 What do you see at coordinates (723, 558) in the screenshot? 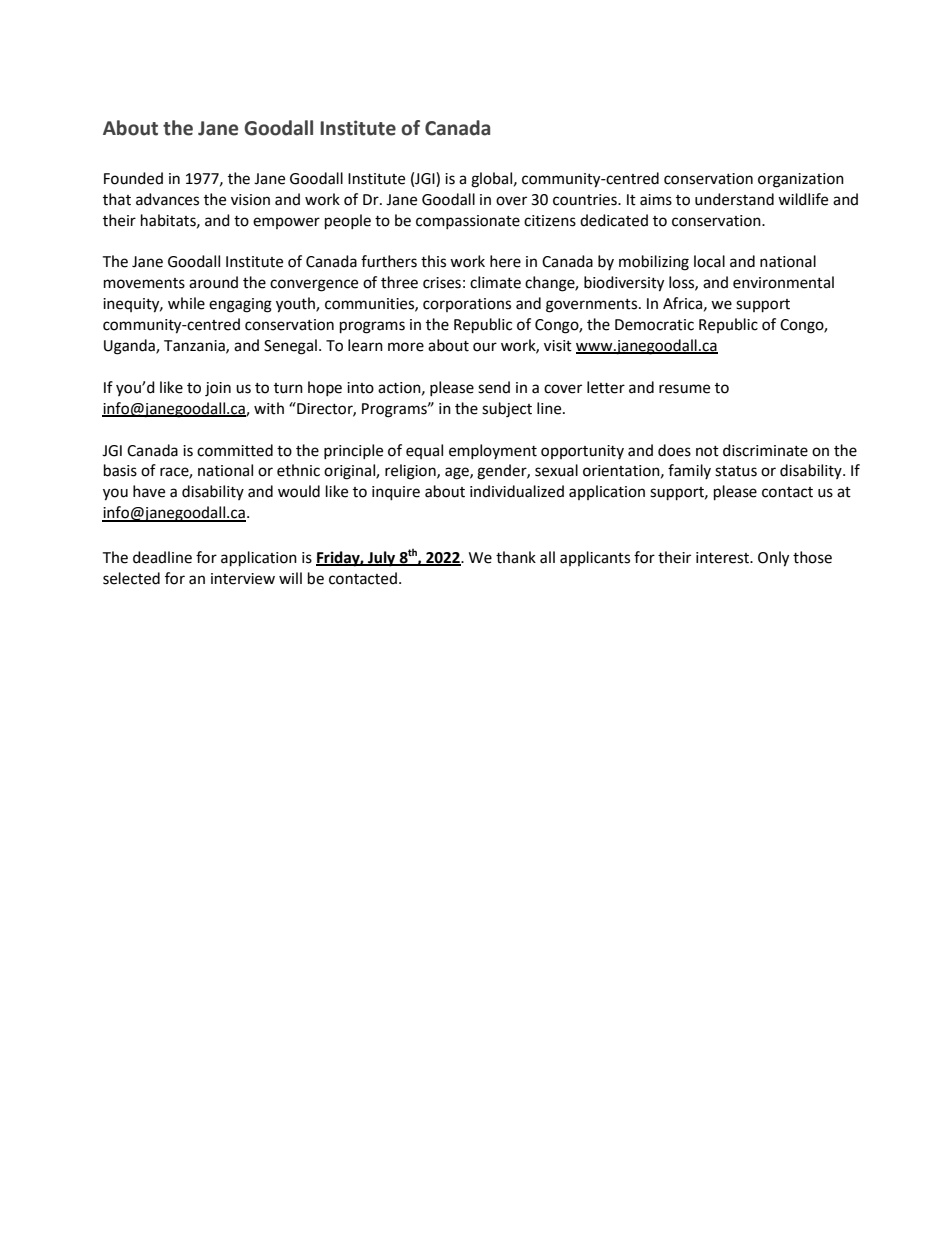
I see `interest` at bounding box center [723, 558].
